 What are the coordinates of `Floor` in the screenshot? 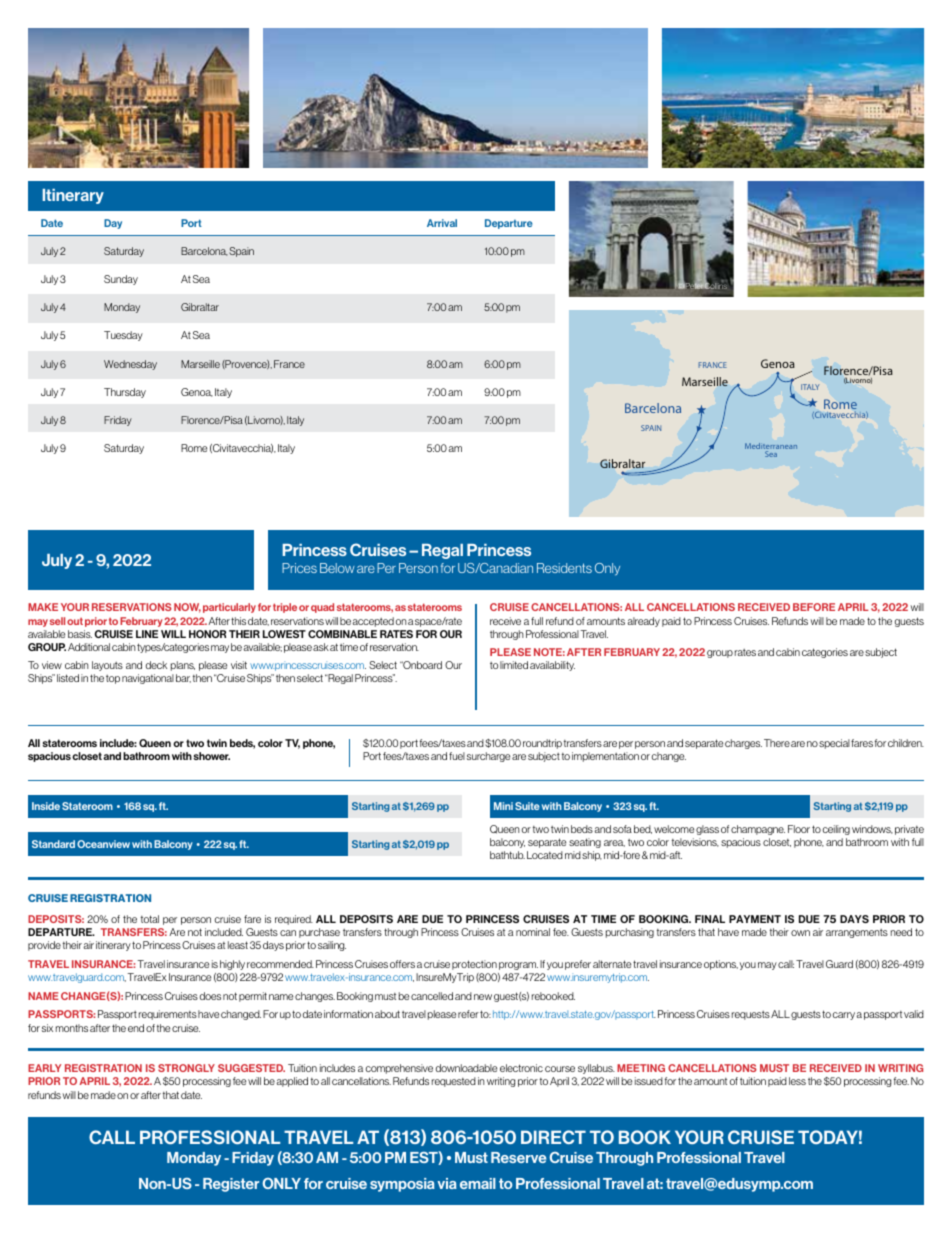 It's located at (799, 829).
